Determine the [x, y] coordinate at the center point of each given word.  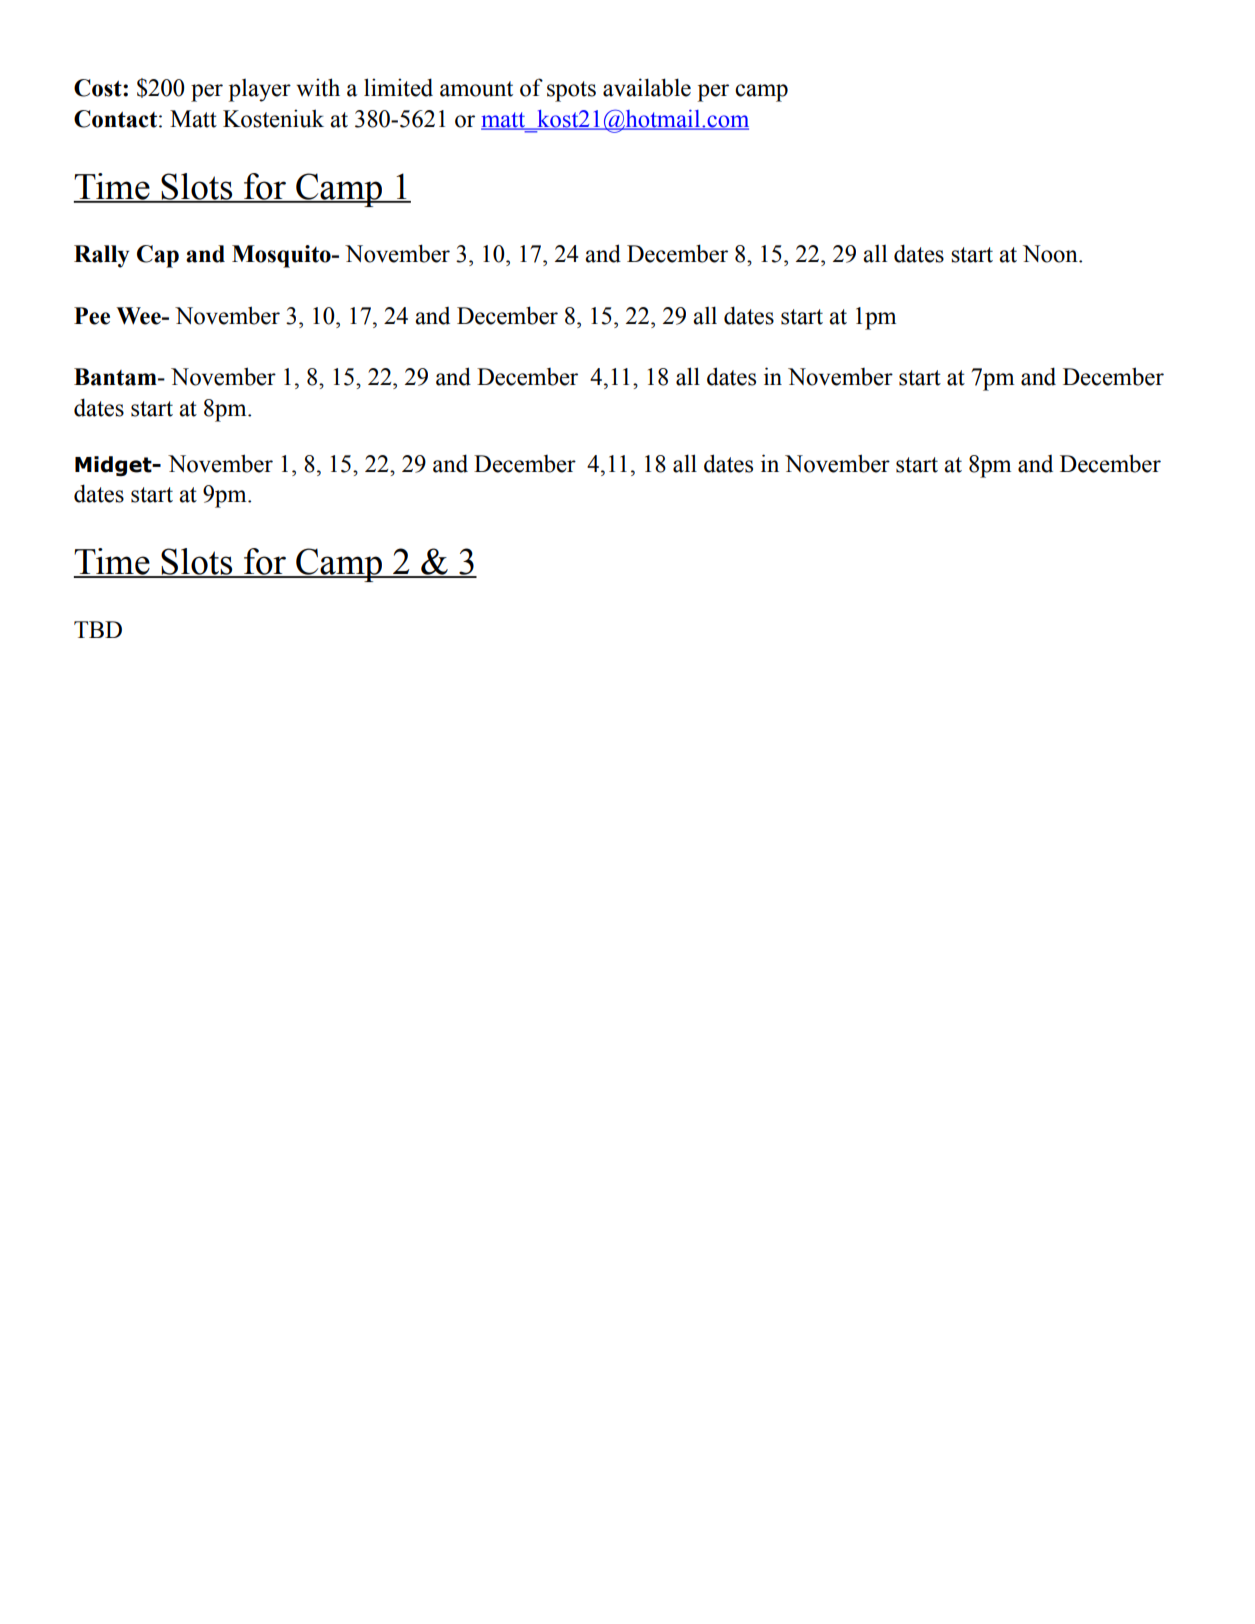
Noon [1051, 254]
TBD [98, 629]
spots [571, 91]
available [647, 87]
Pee [92, 316]
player [260, 90]
